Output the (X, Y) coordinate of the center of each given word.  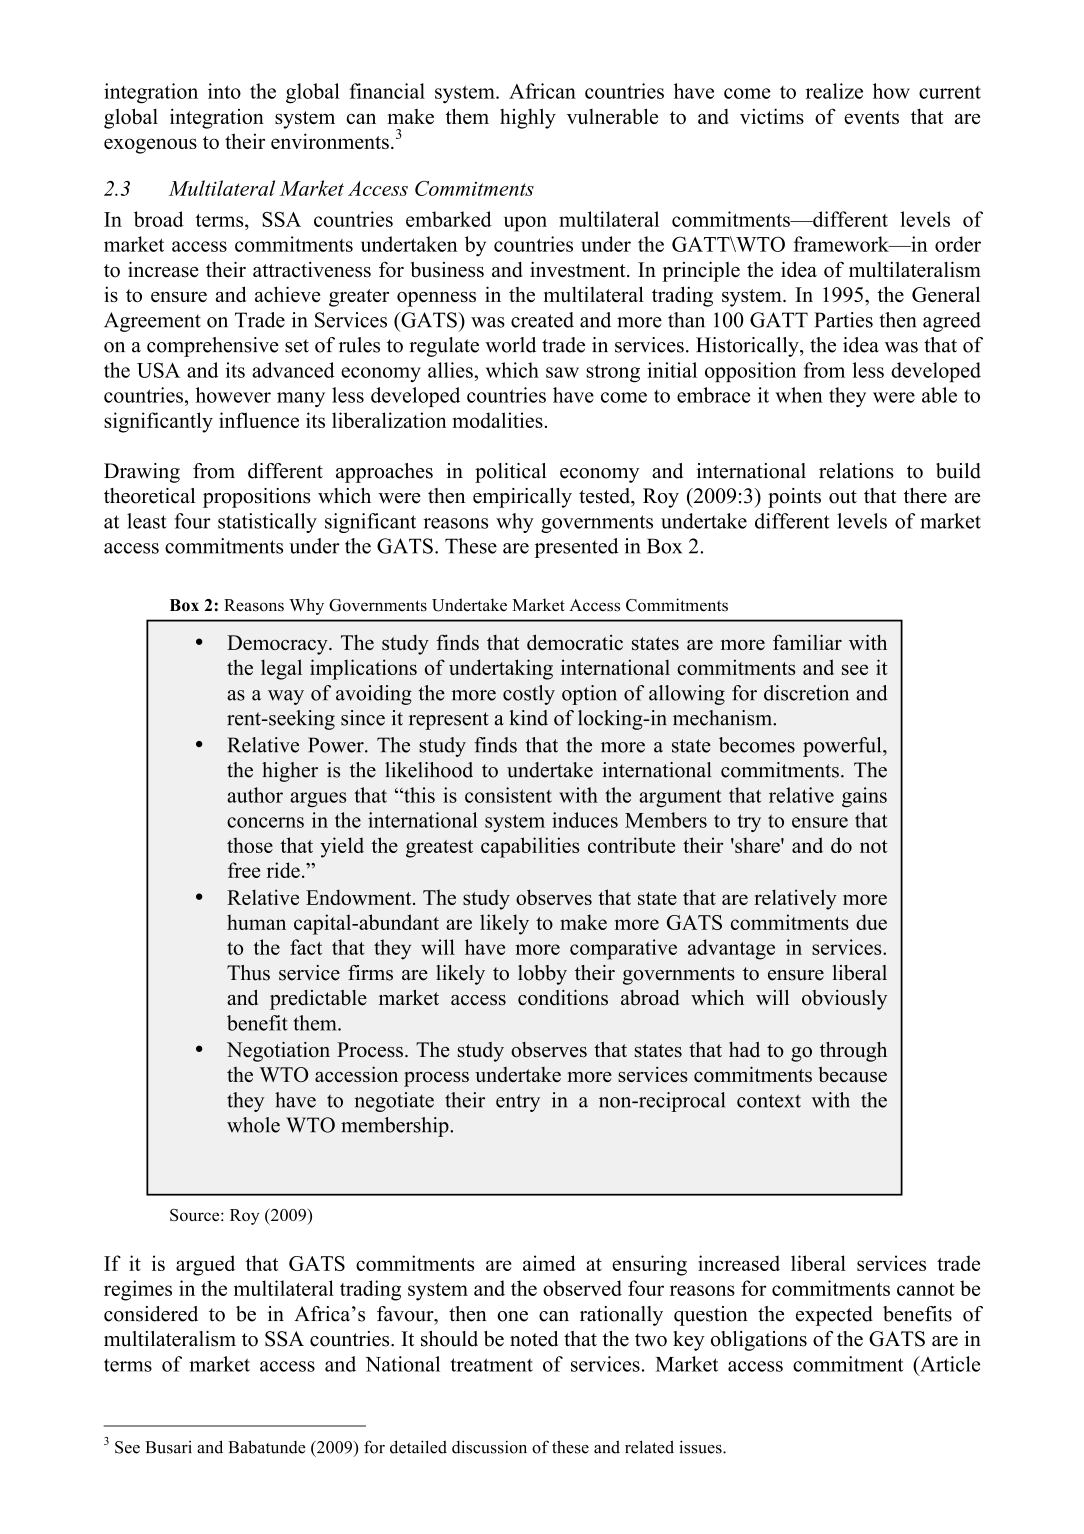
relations (856, 471)
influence (259, 420)
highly (528, 118)
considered (151, 1314)
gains (864, 797)
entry (518, 1103)
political (510, 473)
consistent (508, 795)
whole (253, 1125)
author (255, 795)
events (871, 117)
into (224, 91)
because (853, 1074)
